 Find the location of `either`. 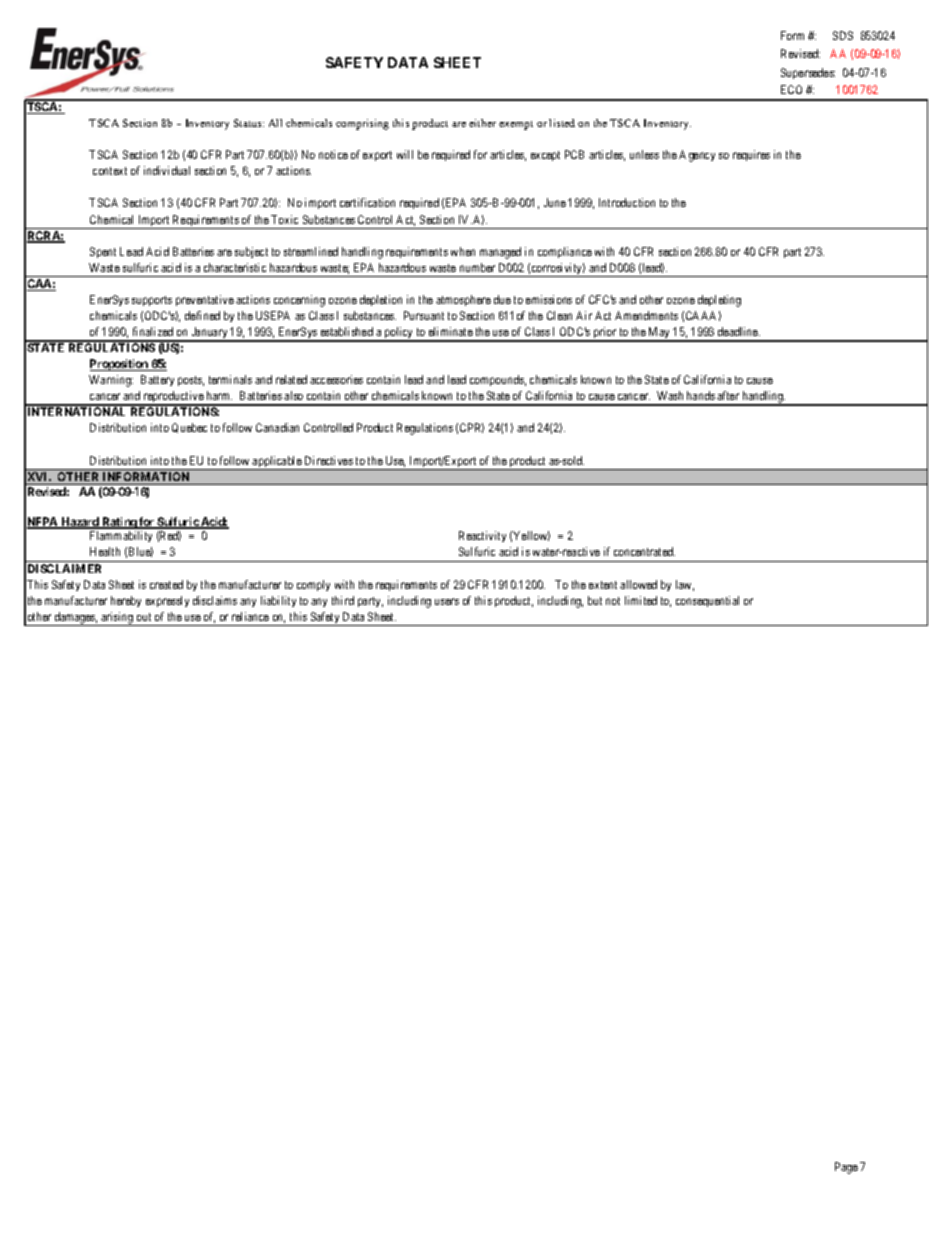

either is located at coordinates (482, 123).
